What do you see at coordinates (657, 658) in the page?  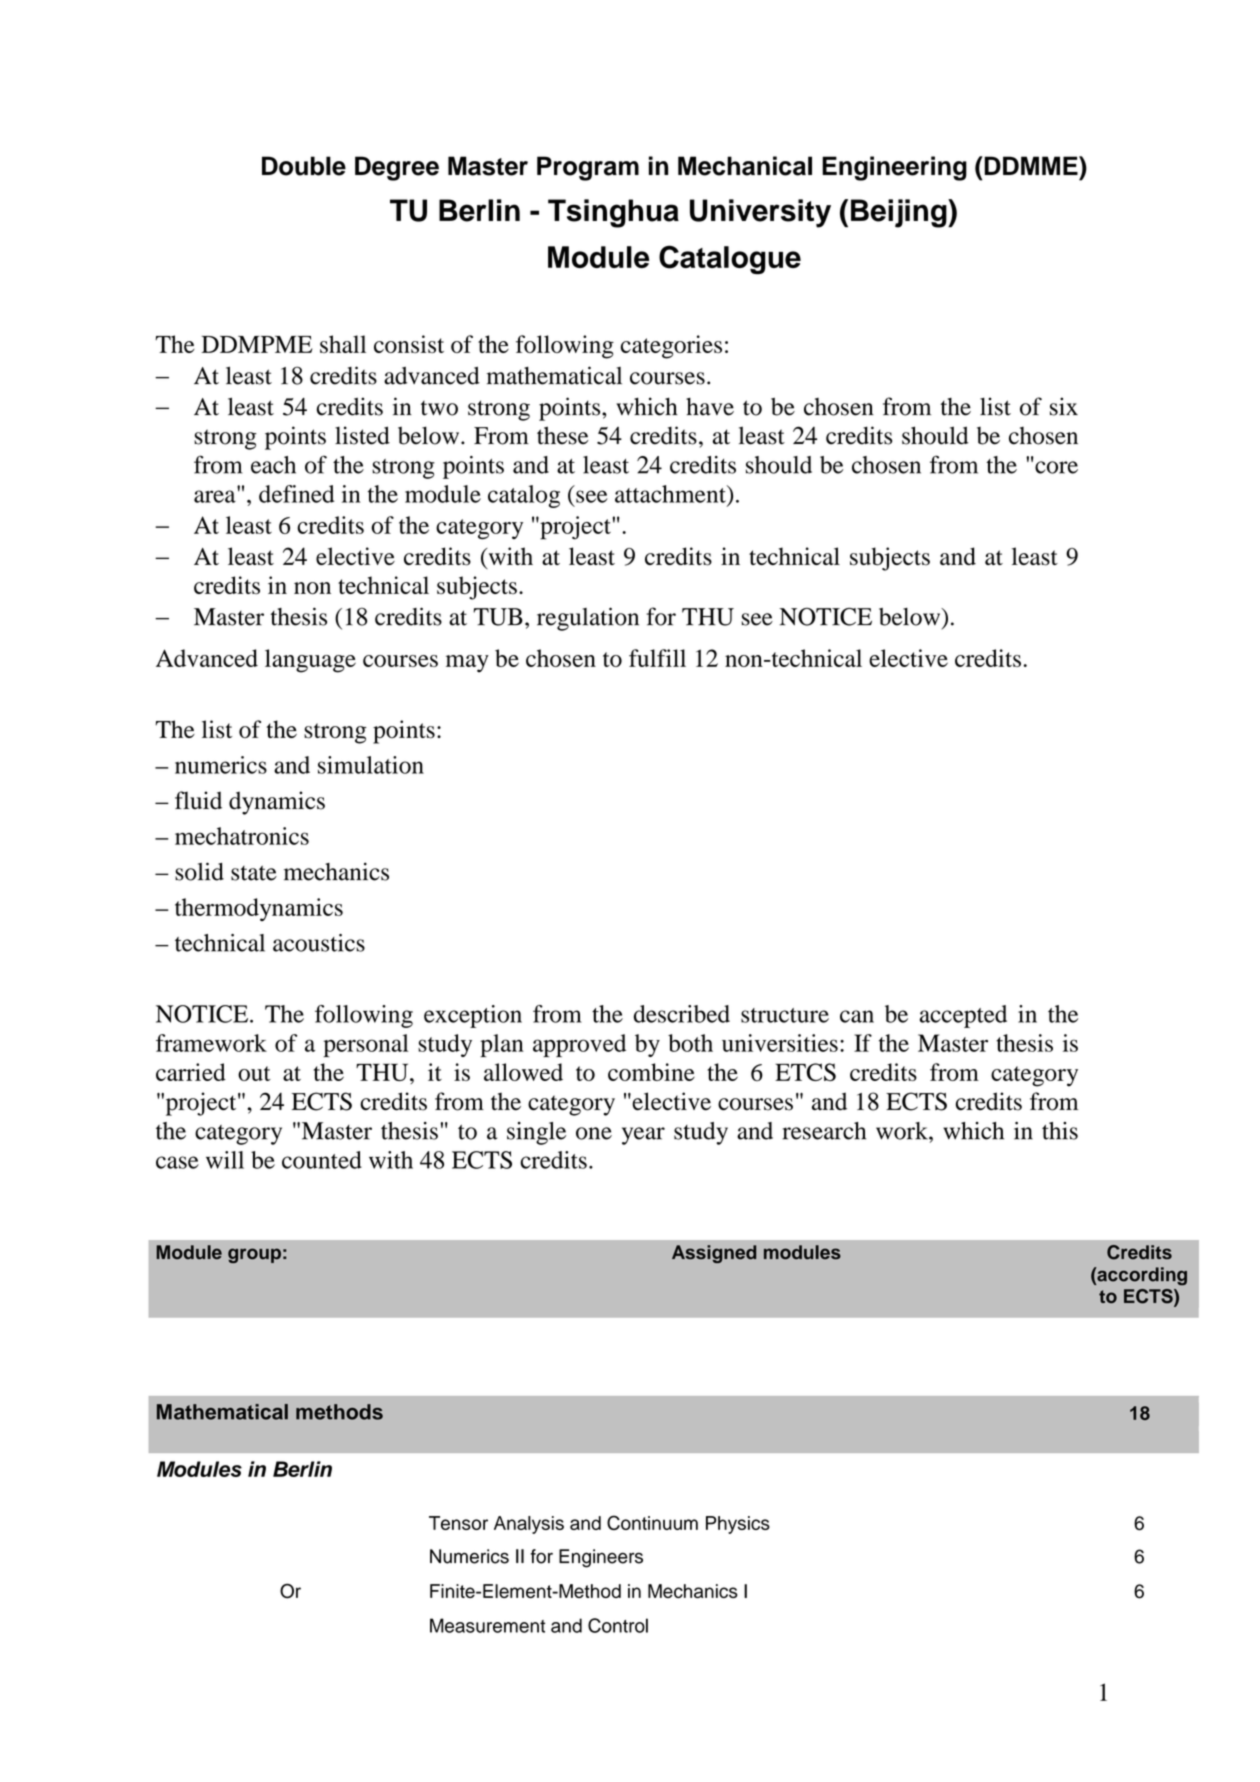 I see `fulfill` at bounding box center [657, 658].
